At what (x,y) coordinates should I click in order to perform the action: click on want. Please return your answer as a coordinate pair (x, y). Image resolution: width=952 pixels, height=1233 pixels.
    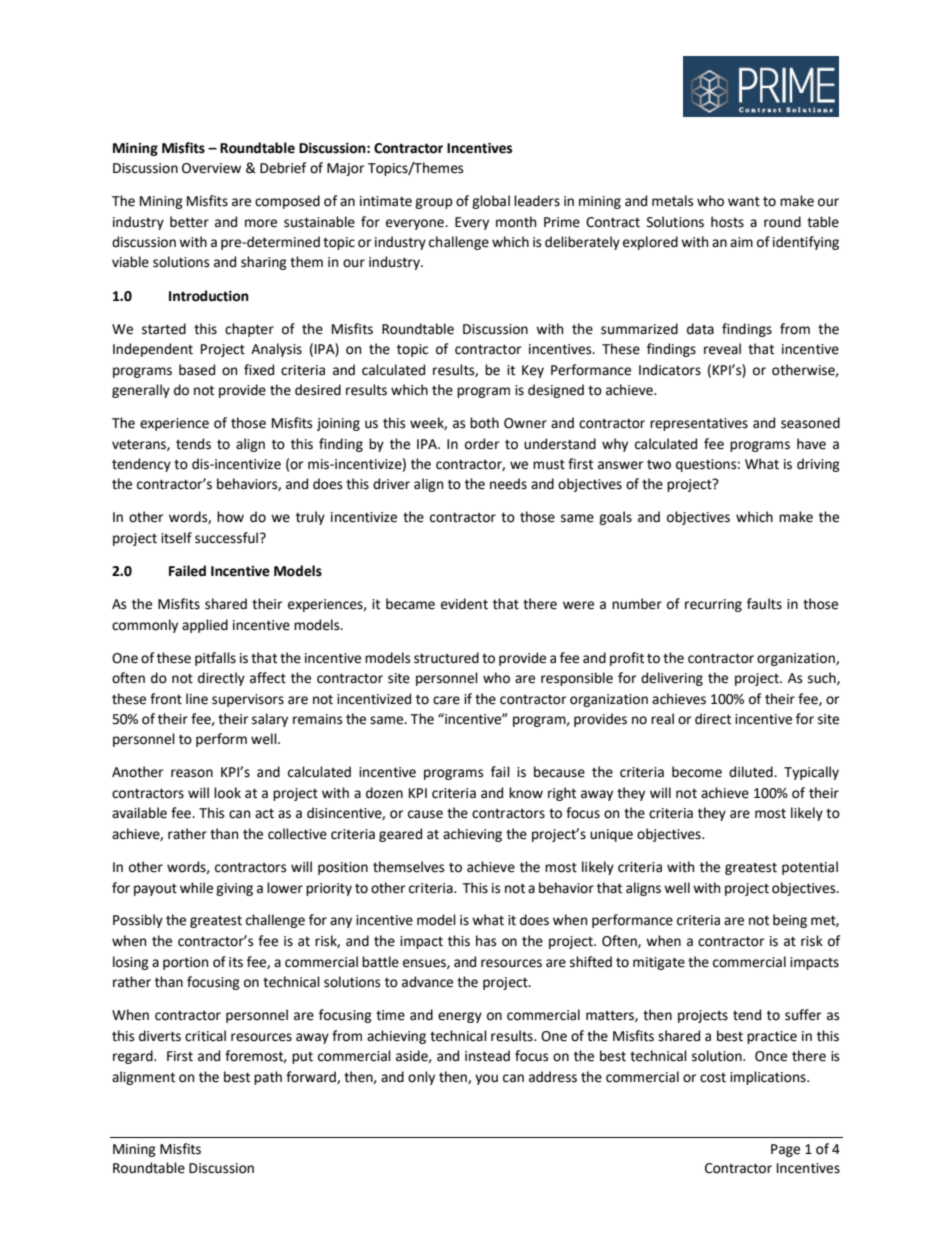
    Looking at the image, I should click on (744, 202).
